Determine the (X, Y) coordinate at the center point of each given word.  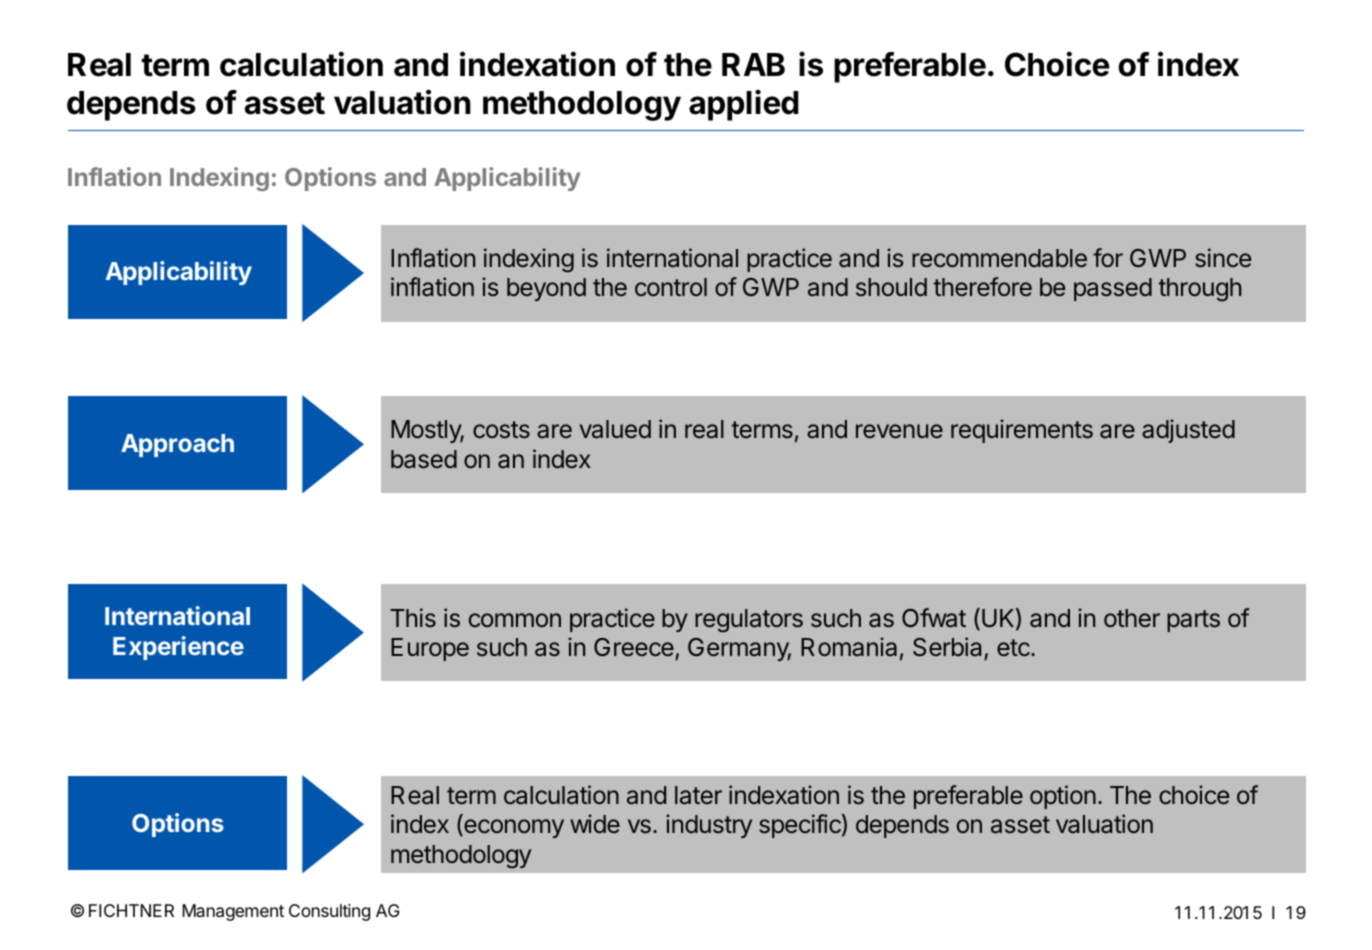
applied (744, 105)
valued (615, 429)
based (424, 459)
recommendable (999, 258)
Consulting (329, 912)
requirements (1022, 431)
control (671, 287)
